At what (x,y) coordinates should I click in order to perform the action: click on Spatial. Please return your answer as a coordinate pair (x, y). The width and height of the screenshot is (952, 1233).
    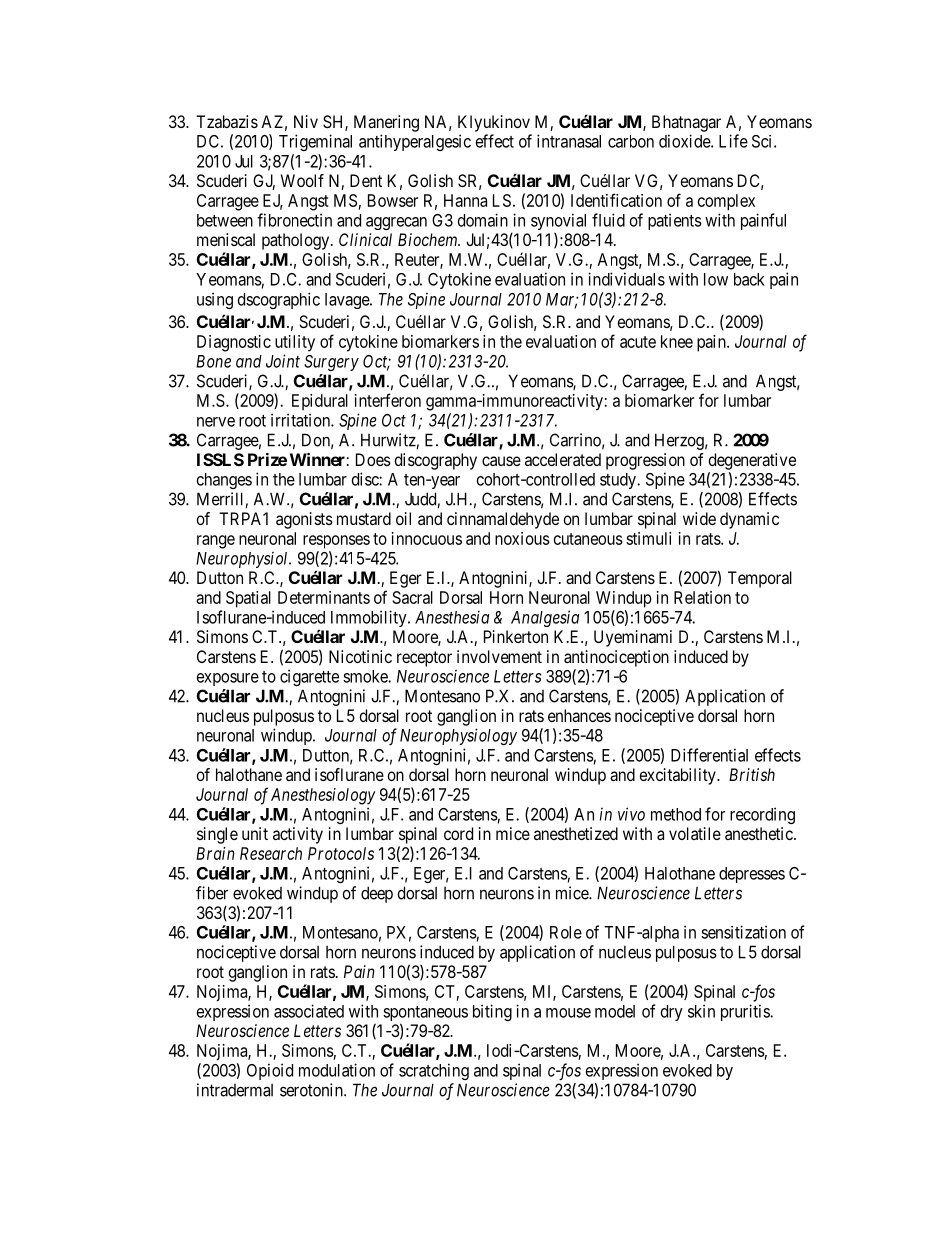
    Looking at the image, I should click on (248, 599).
